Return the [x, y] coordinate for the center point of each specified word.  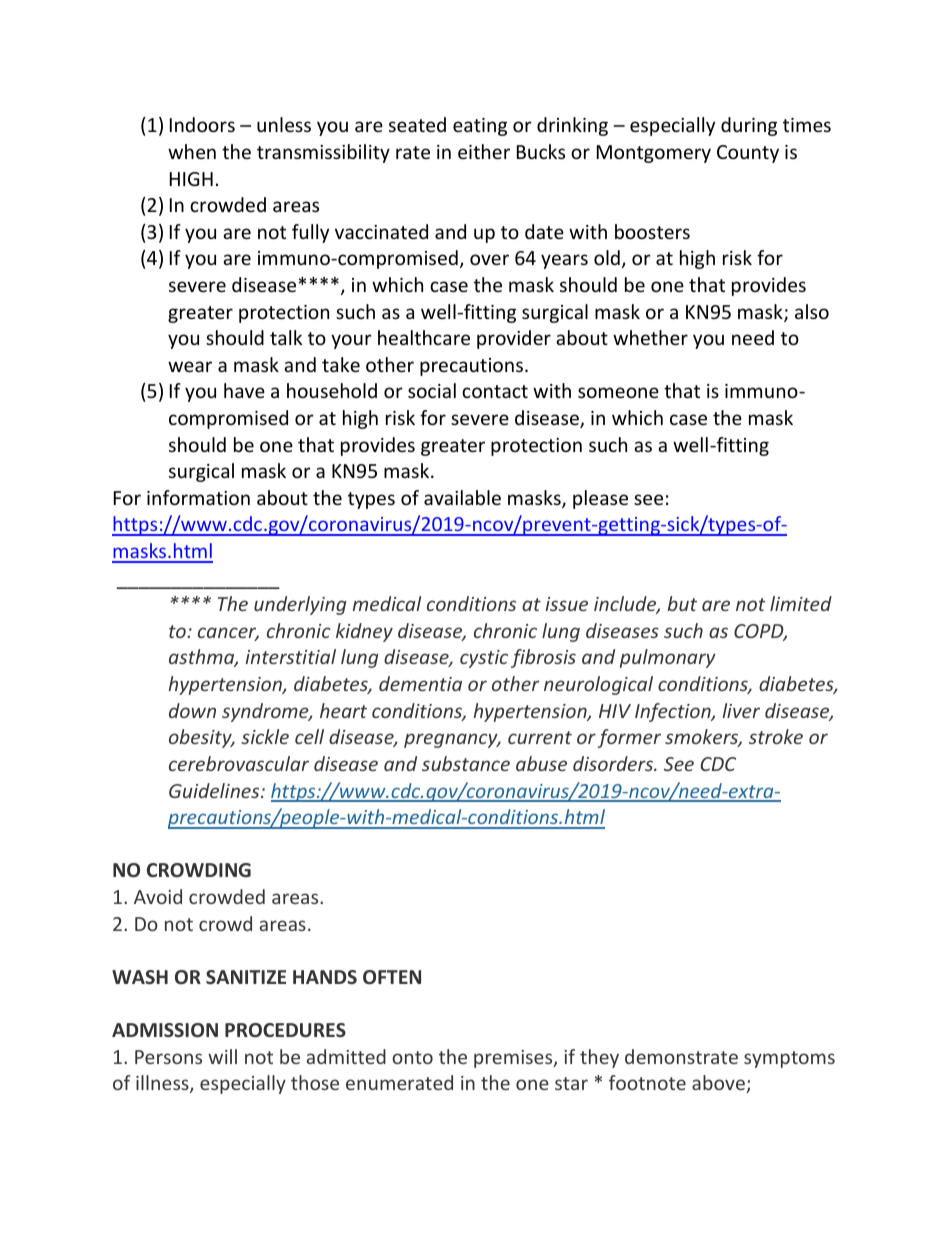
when [192, 151]
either [484, 151]
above [719, 1084]
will [222, 1056]
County [748, 154]
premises [514, 1059]
